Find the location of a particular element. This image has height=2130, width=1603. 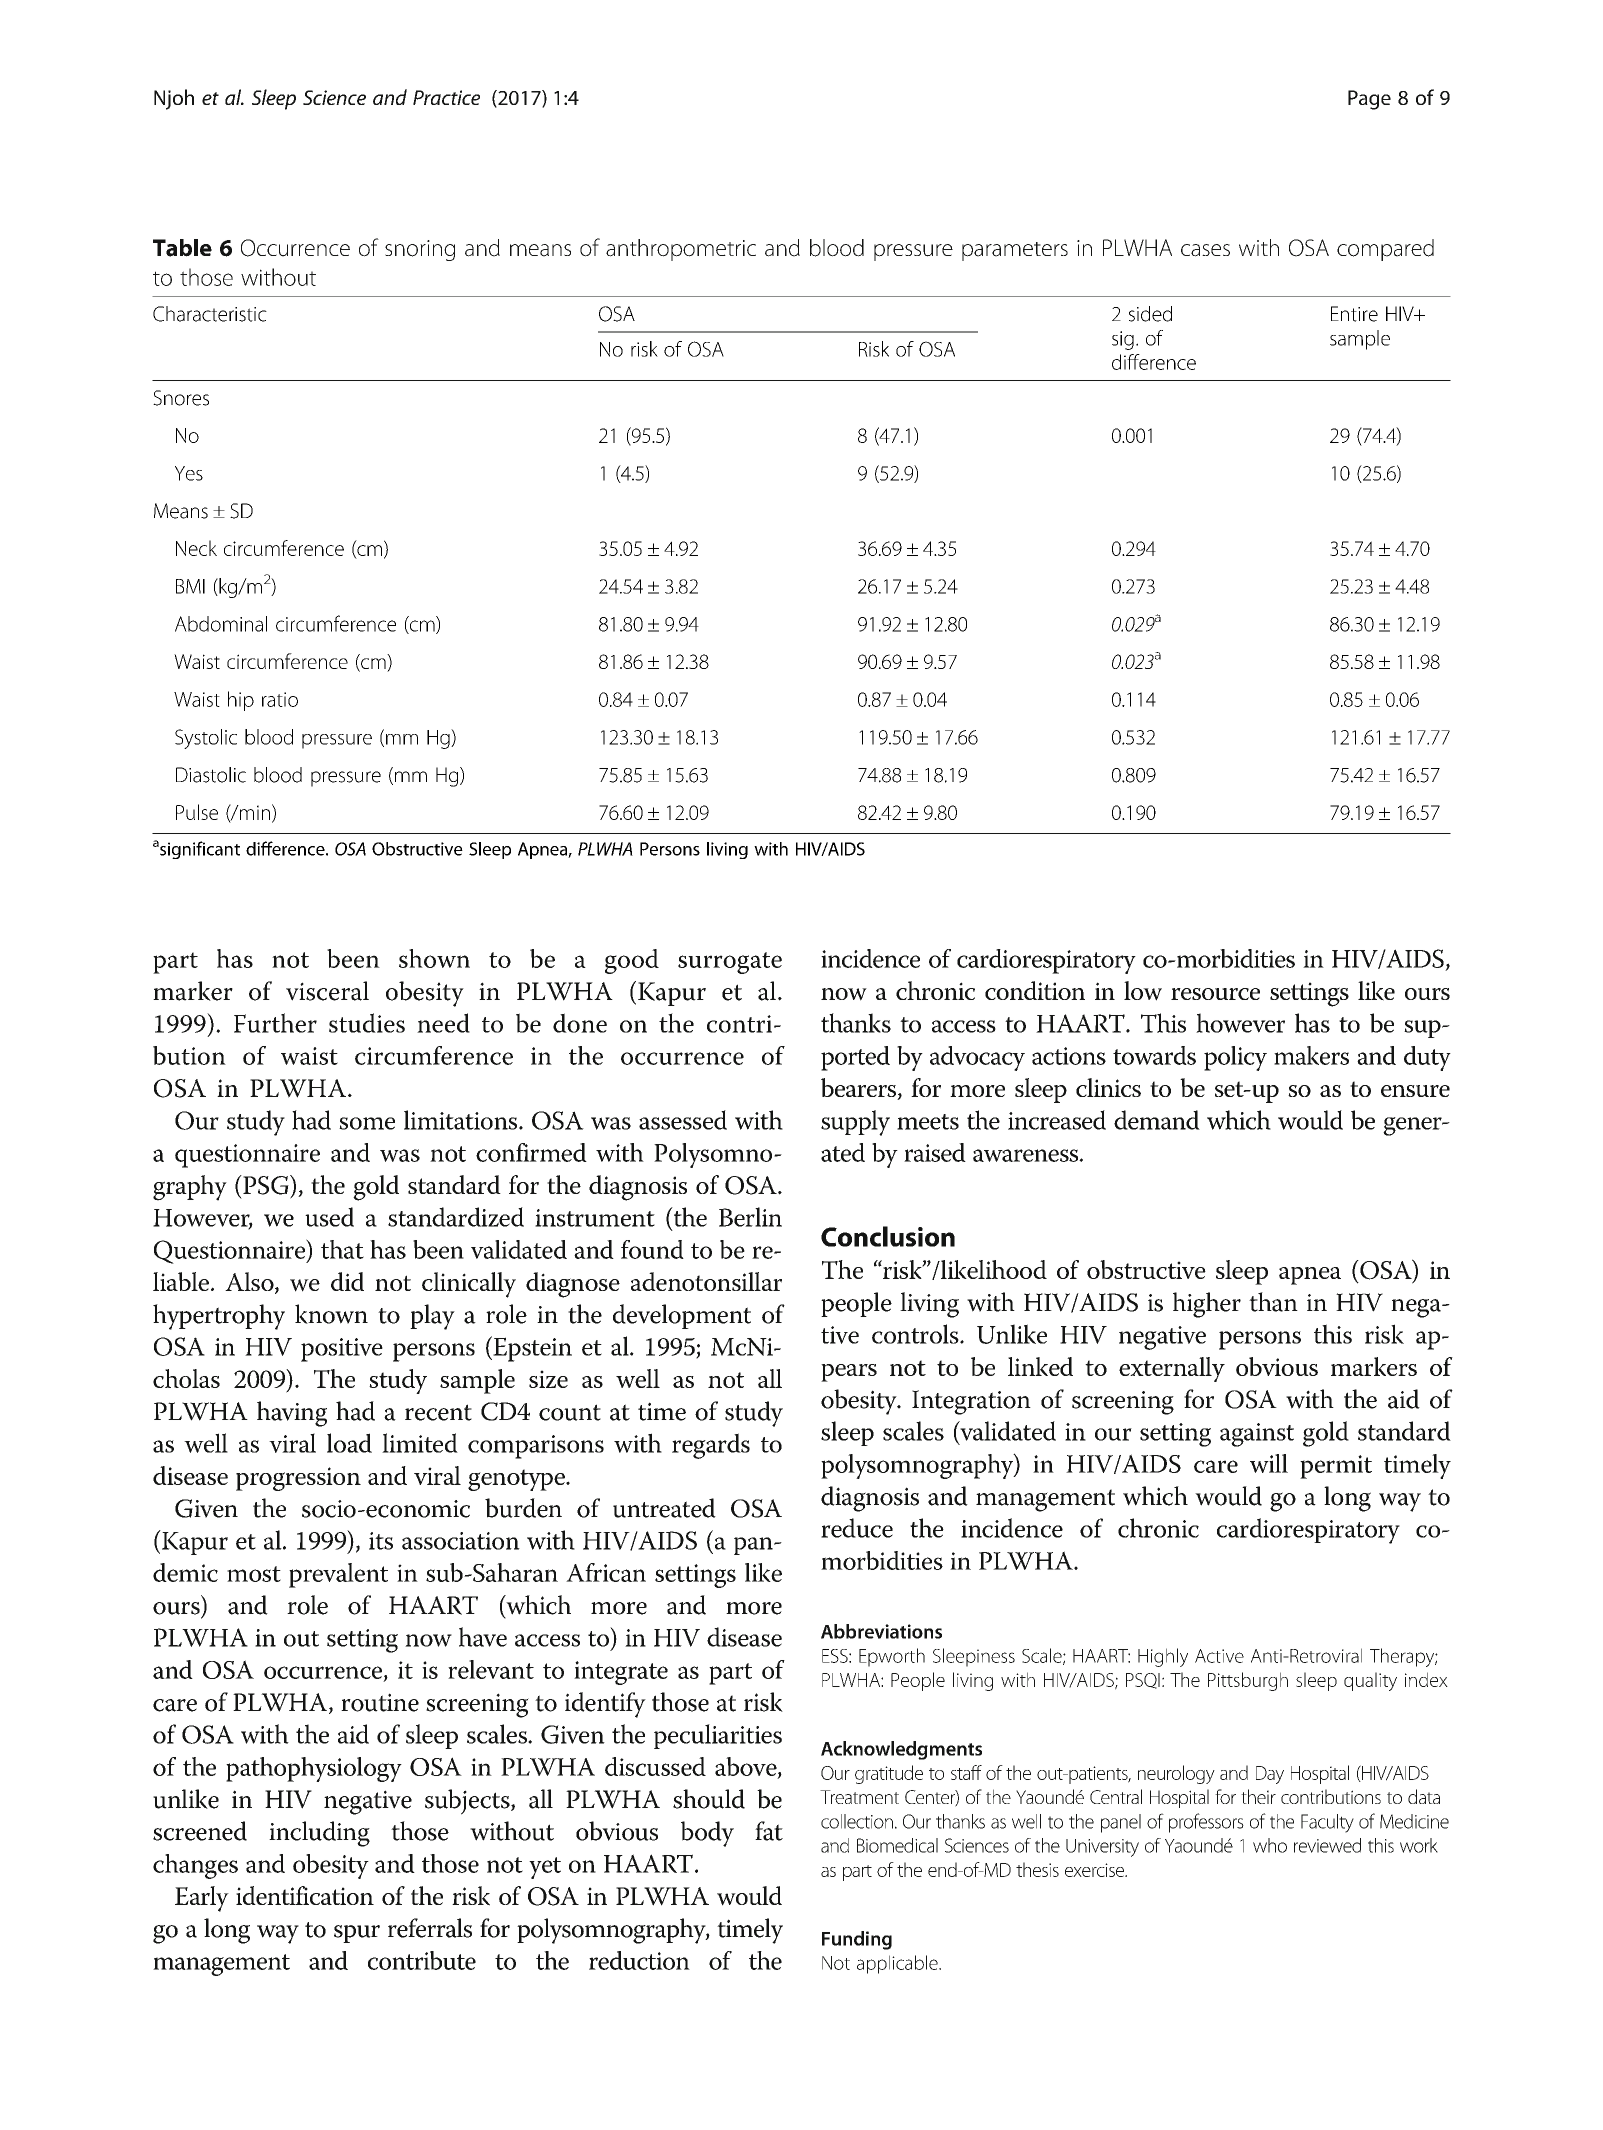

resource is located at coordinates (1215, 994).
